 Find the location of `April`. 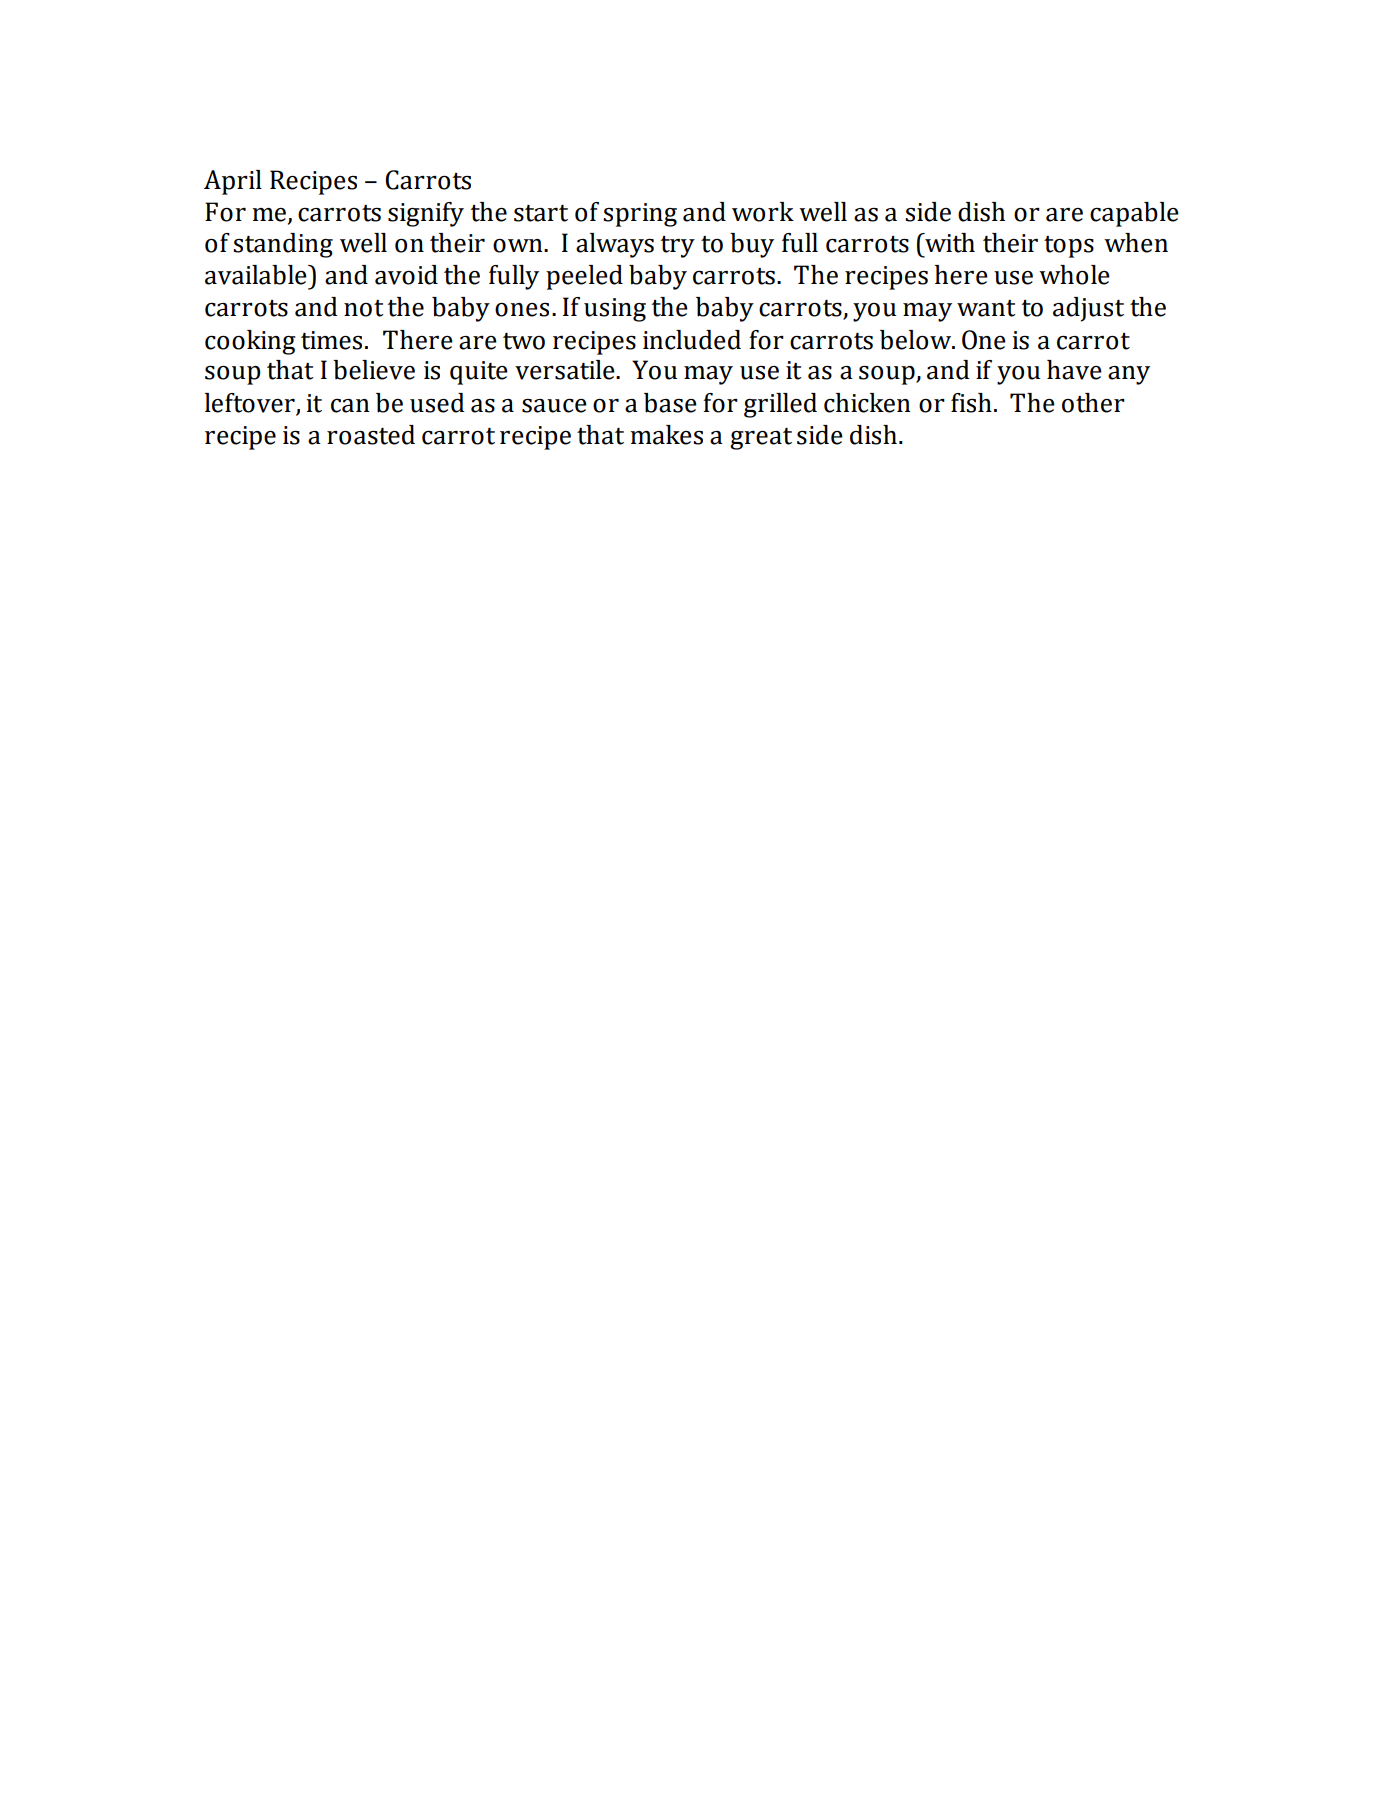

April is located at coordinates (233, 182).
